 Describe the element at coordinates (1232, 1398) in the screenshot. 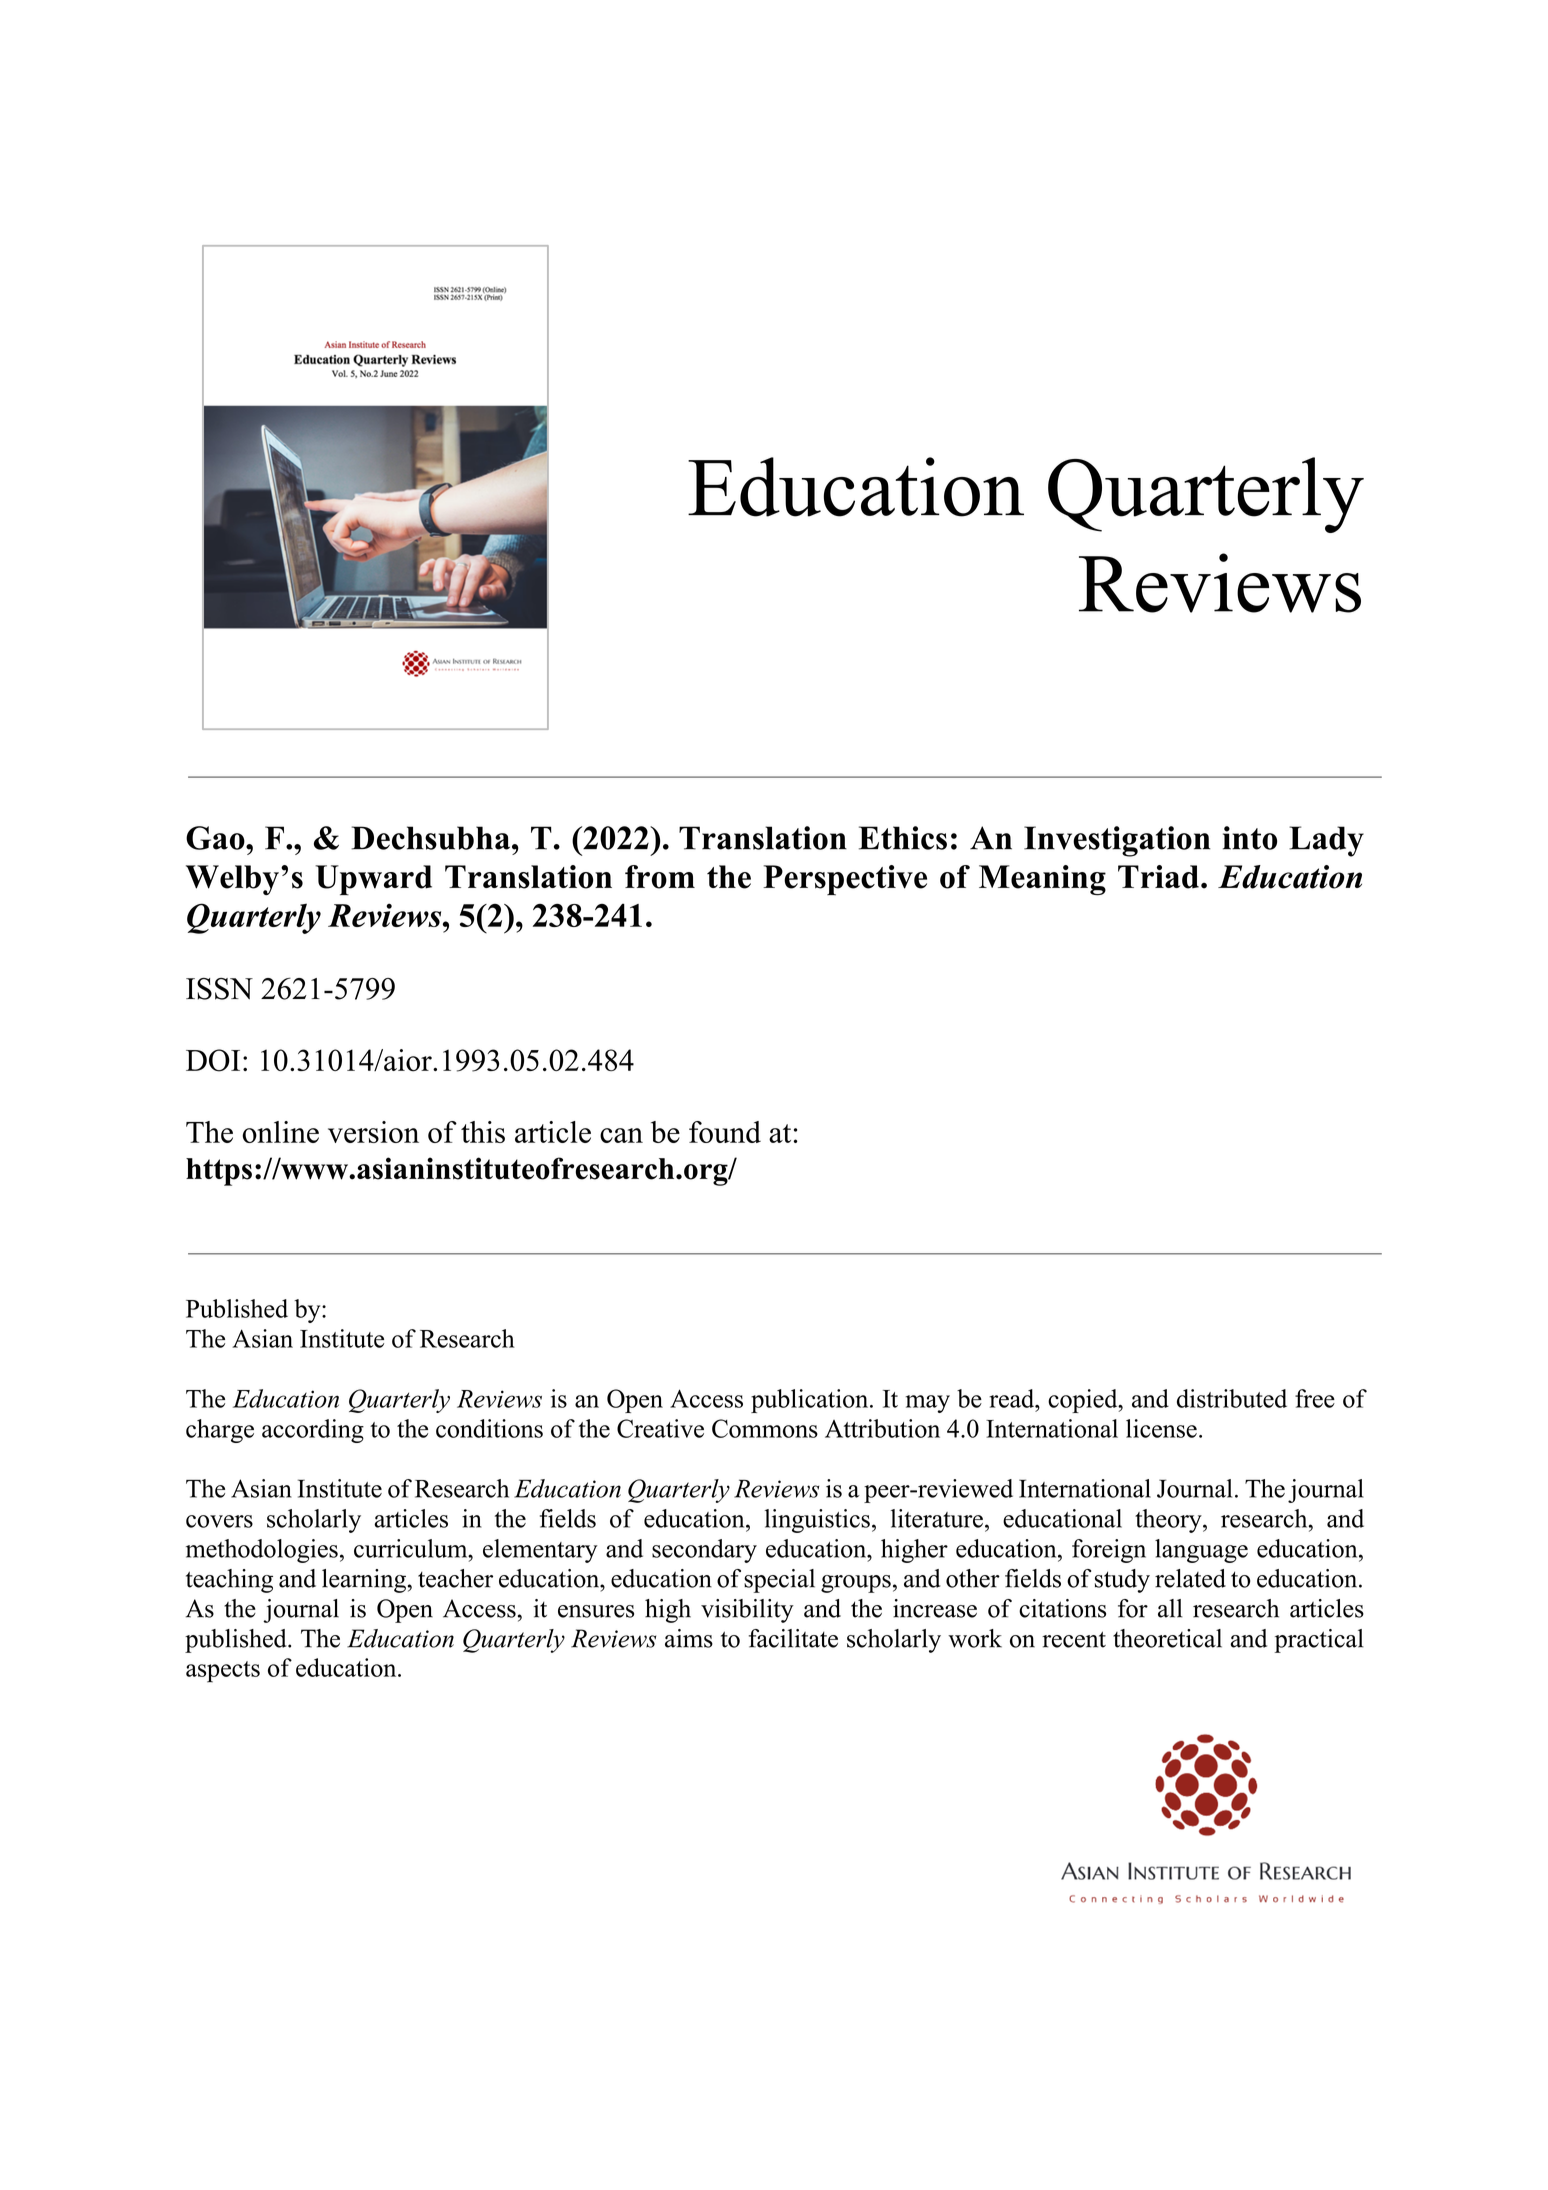

I see `distributed` at that location.
